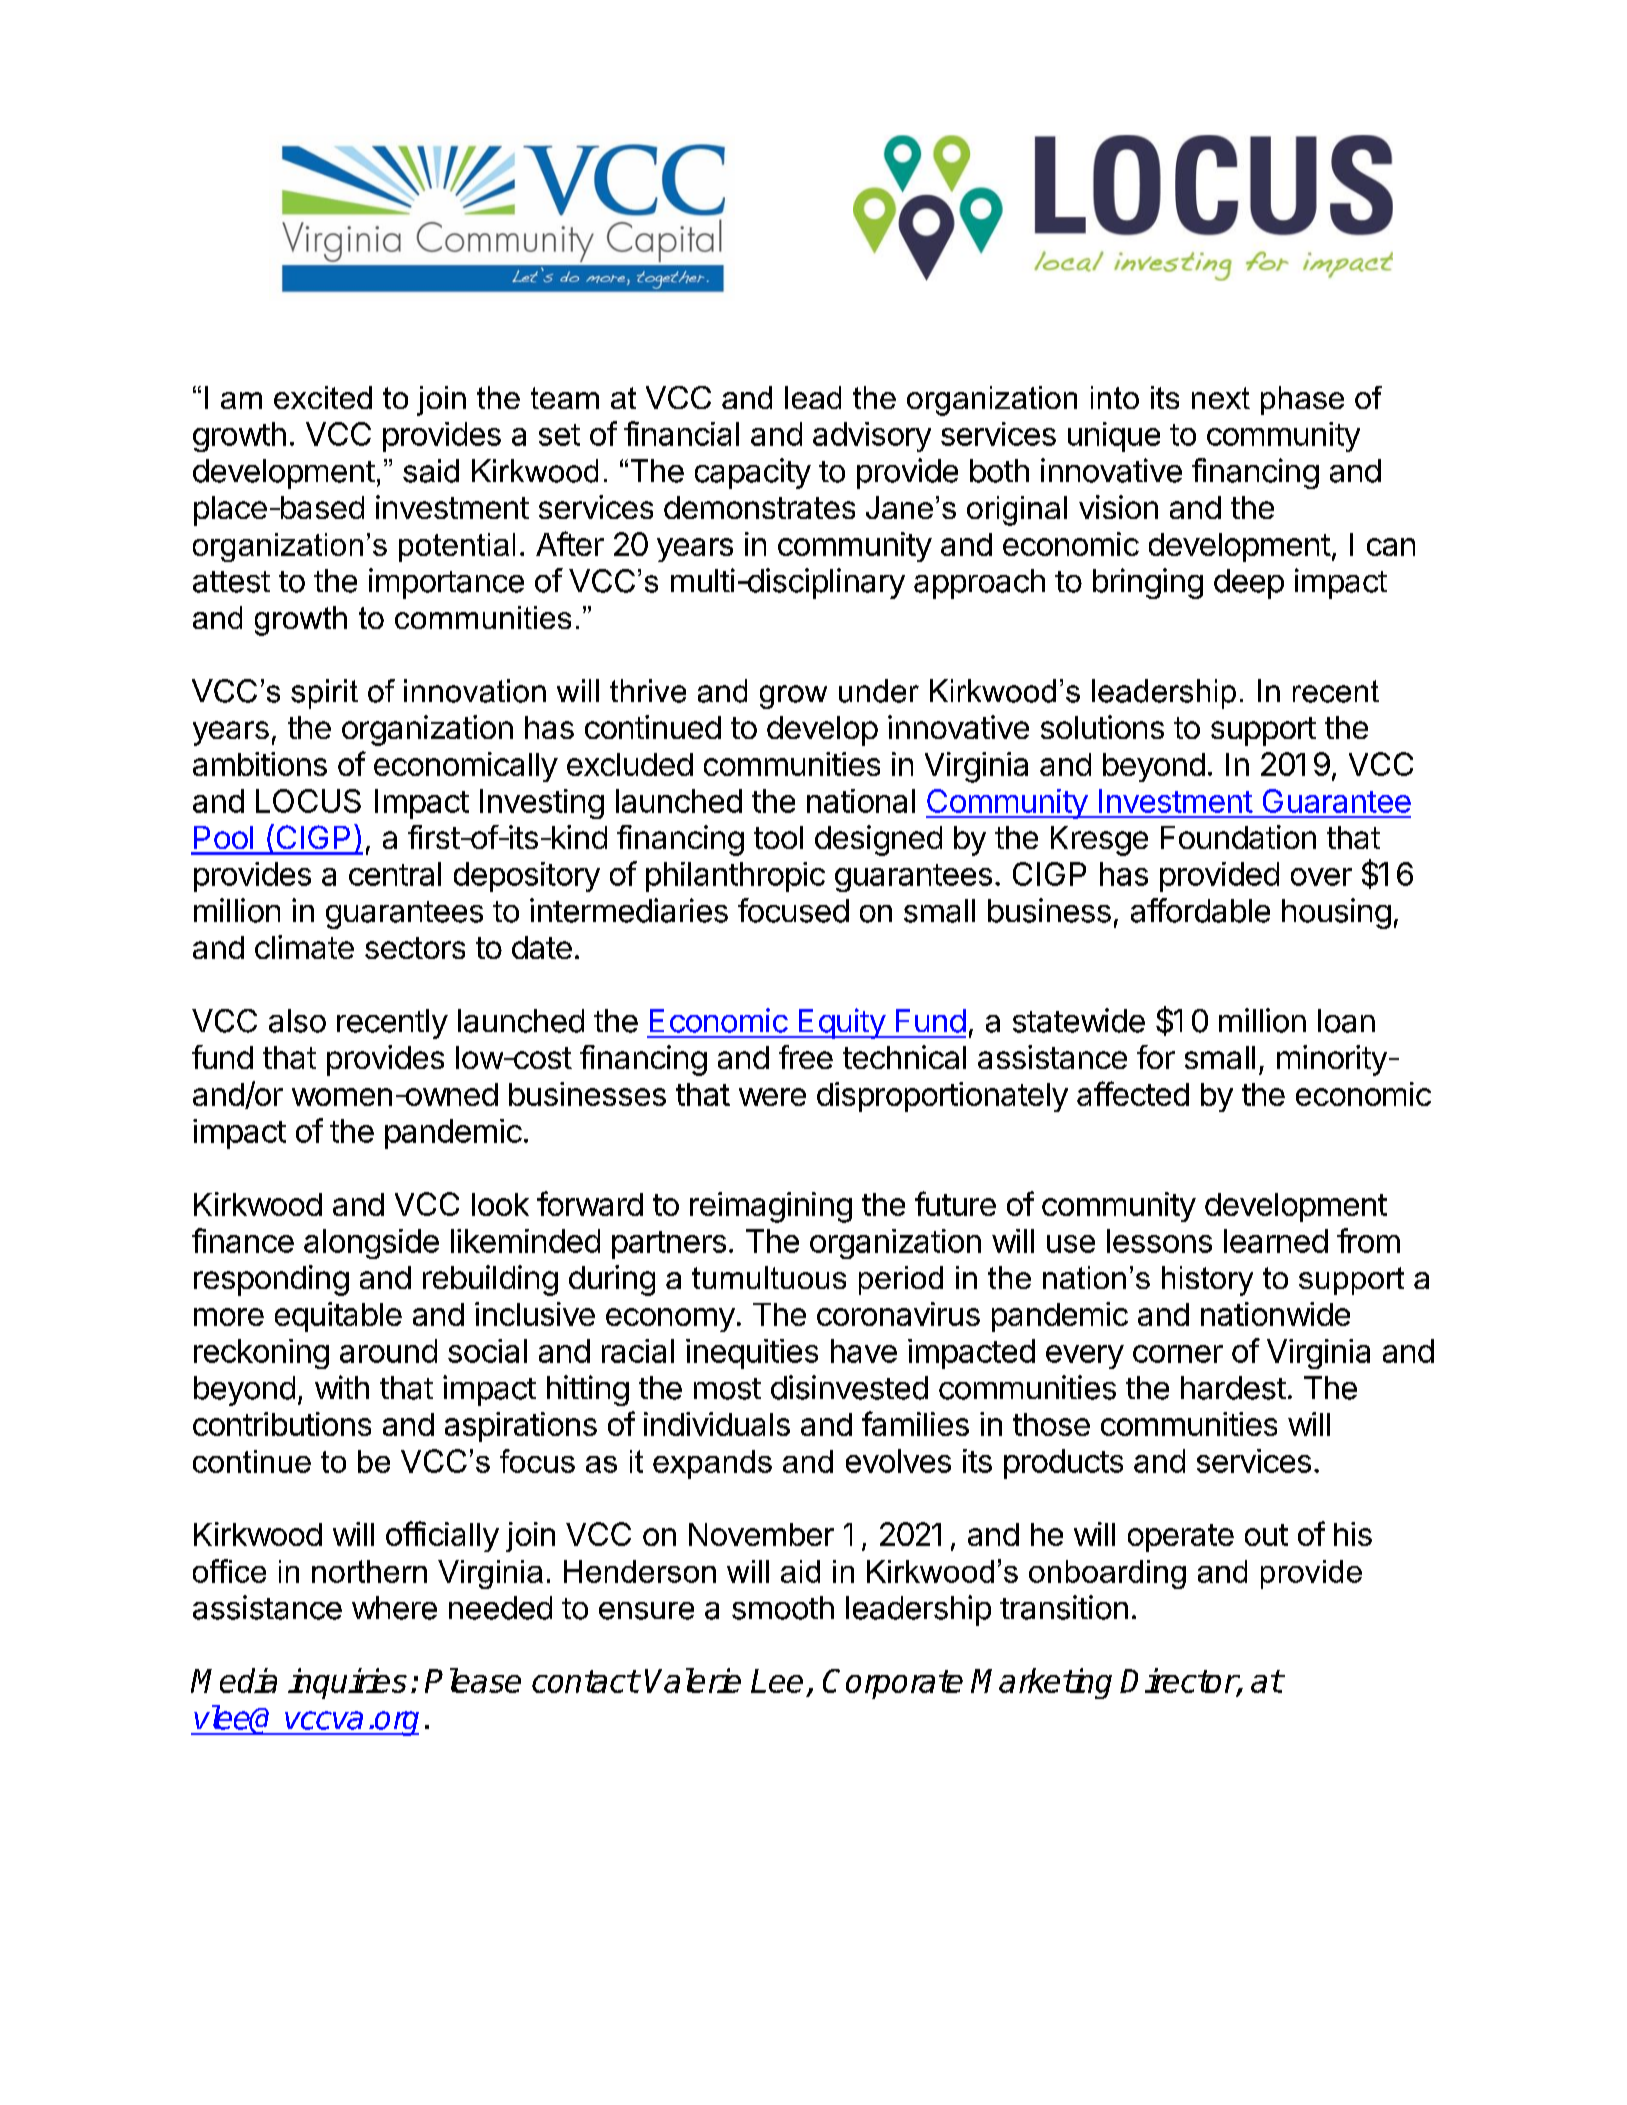  I want to click on smooth, so click(783, 1608).
